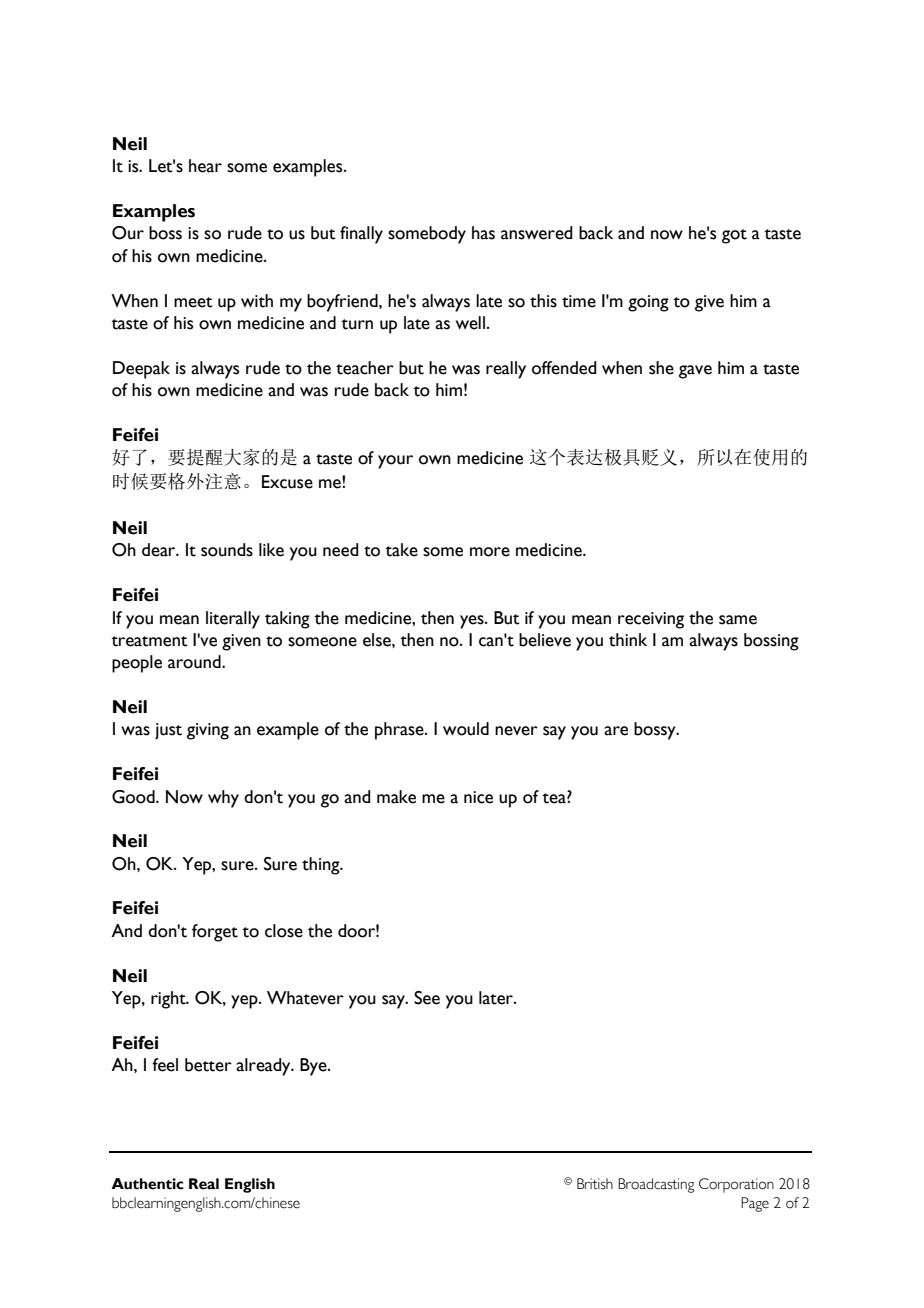 The image size is (924, 1308). What do you see at coordinates (227, 550) in the page?
I see `sounds` at bounding box center [227, 550].
